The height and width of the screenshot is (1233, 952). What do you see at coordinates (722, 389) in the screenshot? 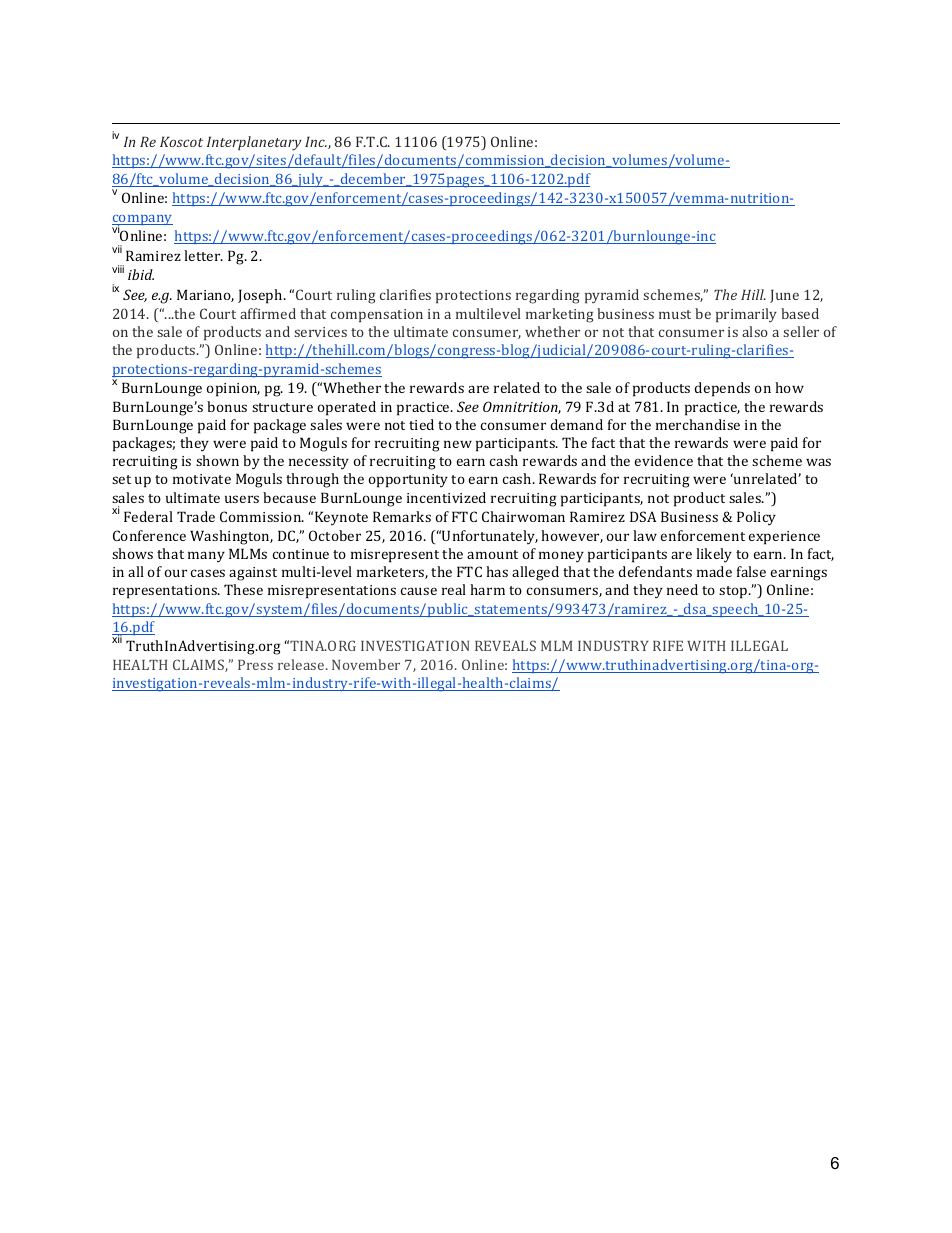
I see `depends` at bounding box center [722, 389].
